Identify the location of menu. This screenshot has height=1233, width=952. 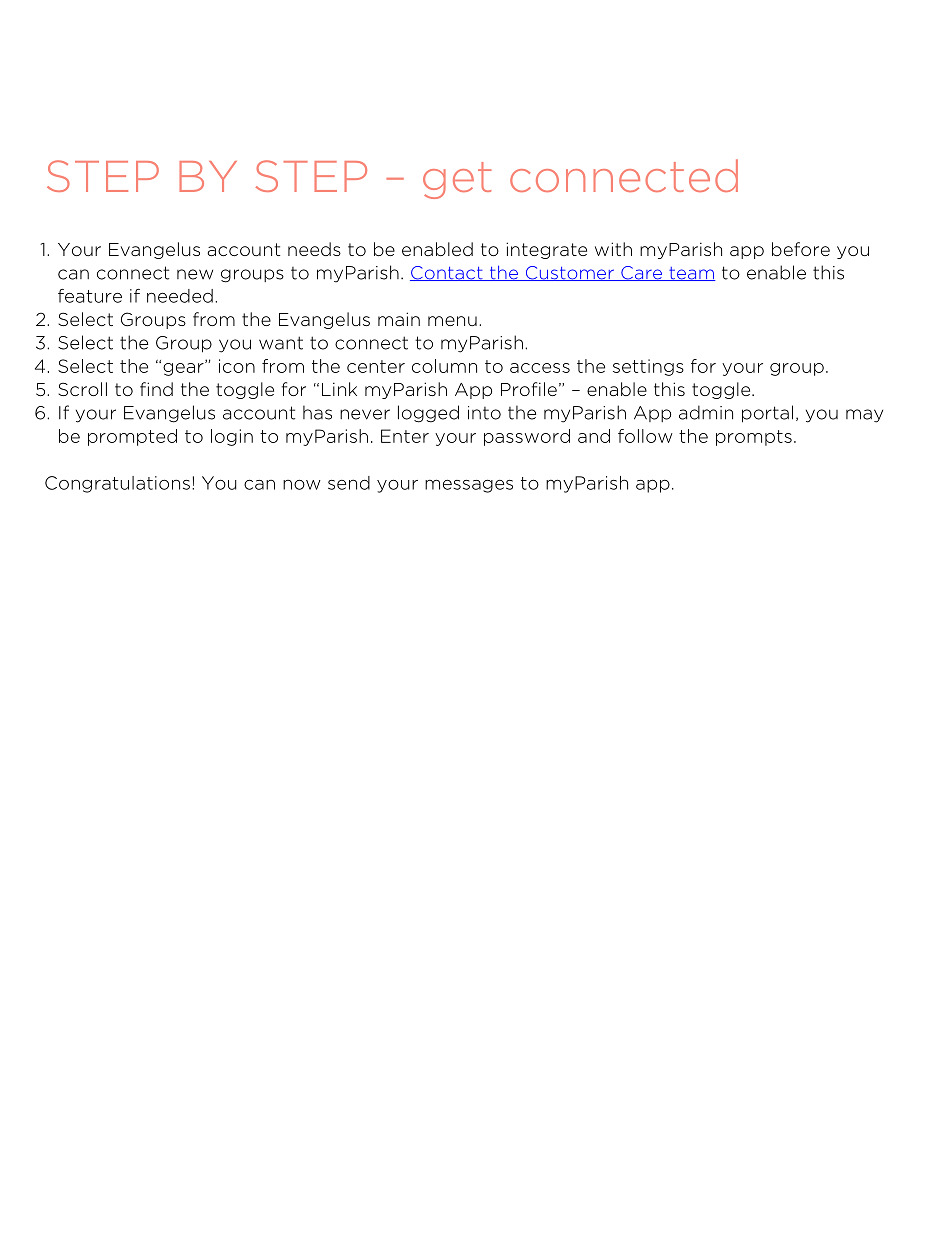
(452, 321).
